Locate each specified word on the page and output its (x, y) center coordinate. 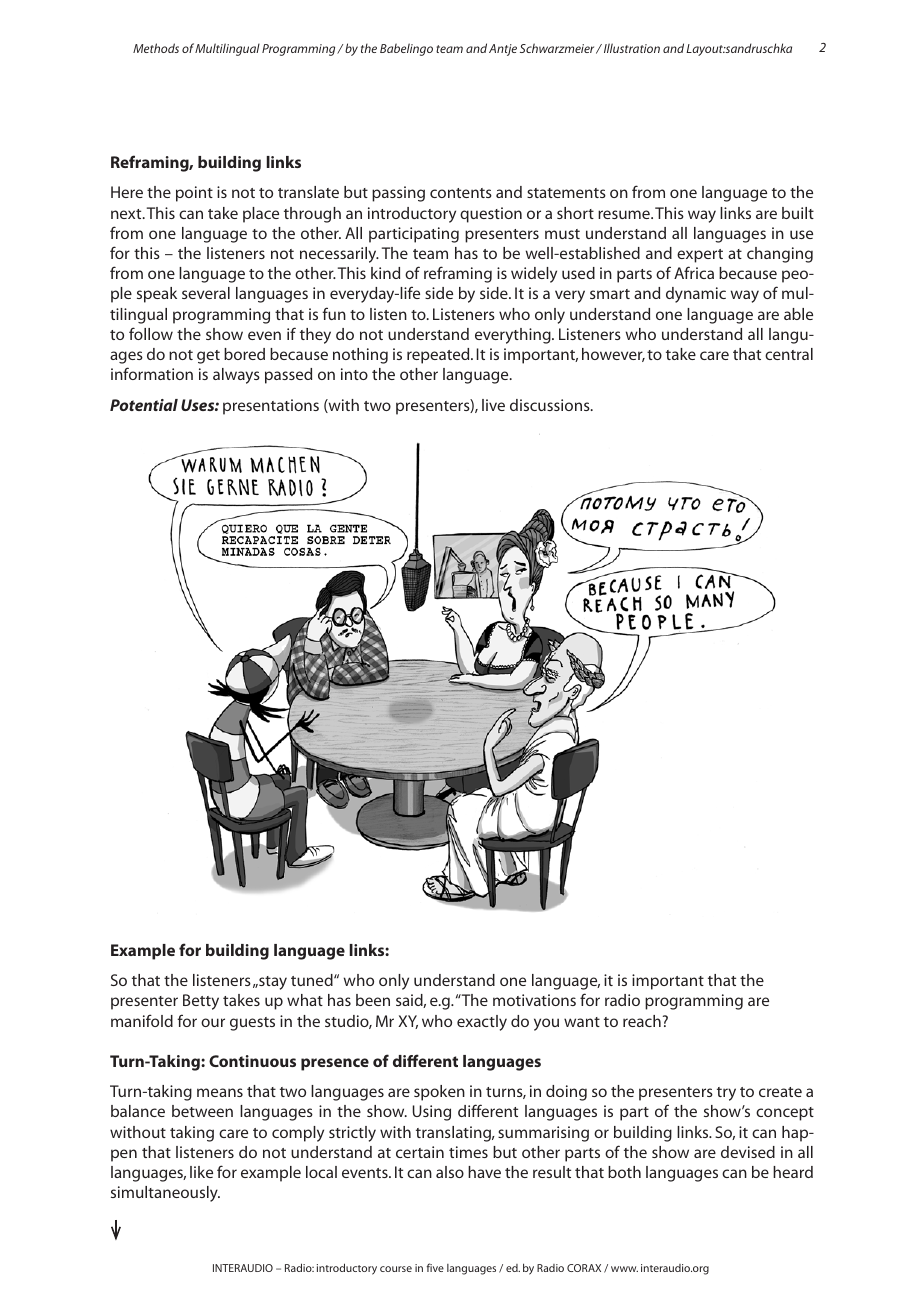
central (789, 354)
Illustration (630, 48)
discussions (551, 405)
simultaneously (165, 1194)
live (493, 405)
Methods (156, 48)
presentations (271, 407)
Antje (503, 50)
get (208, 357)
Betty (201, 1002)
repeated (439, 356)
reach (642, 1021)
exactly (482, 1023)
